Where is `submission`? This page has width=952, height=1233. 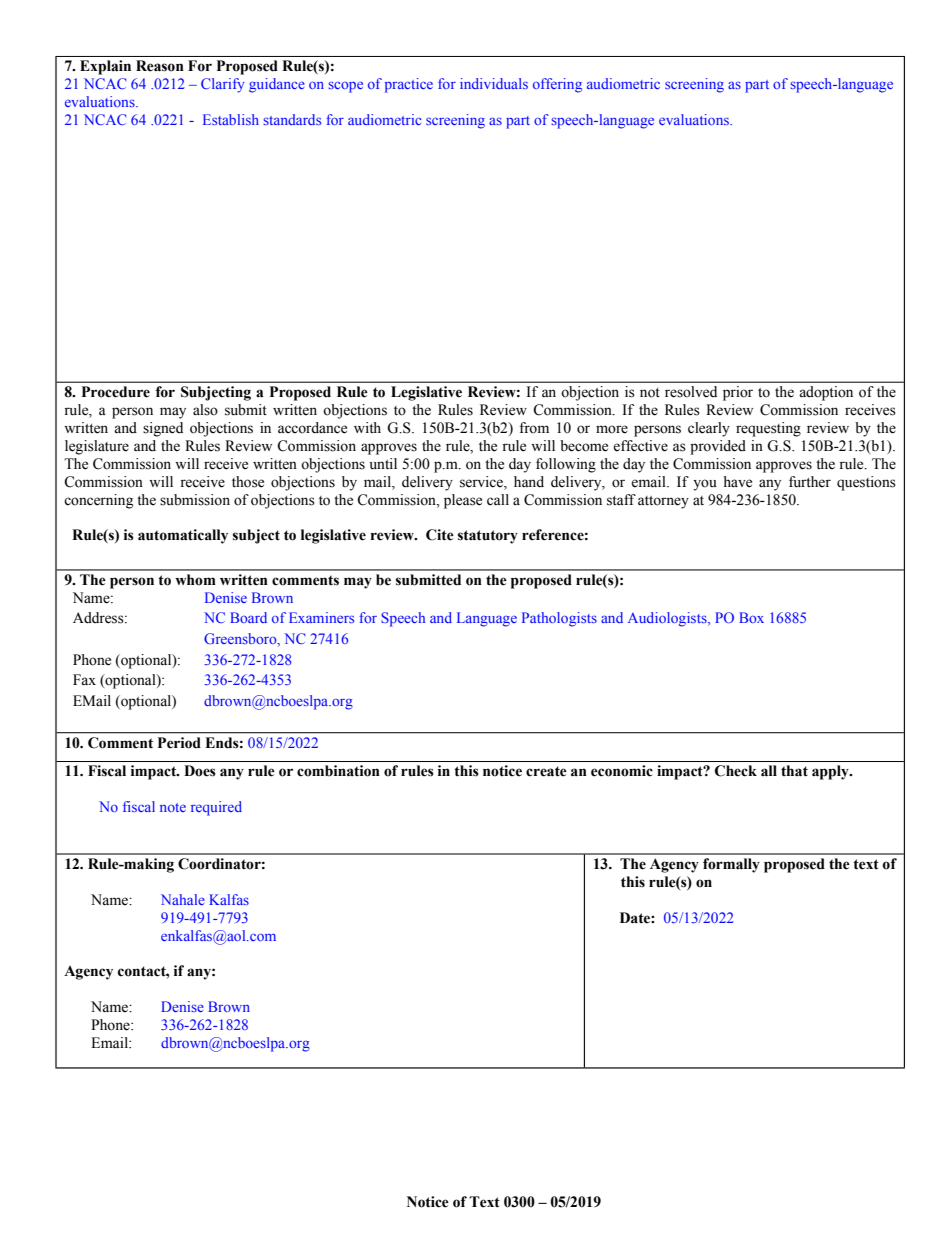
submission is located at coordinates (195, 500).
